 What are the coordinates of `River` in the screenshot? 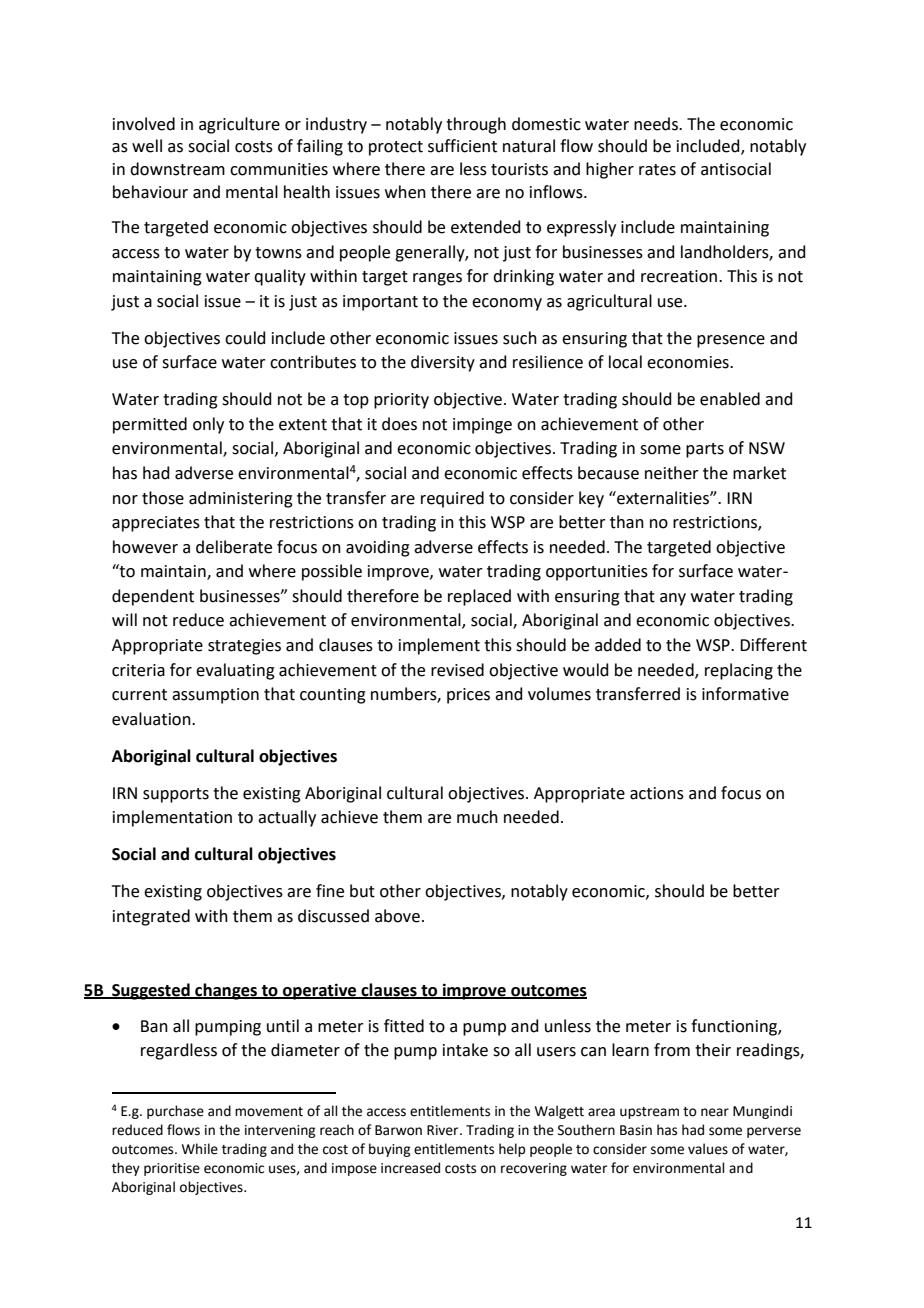 It's located at (444, 1130).
